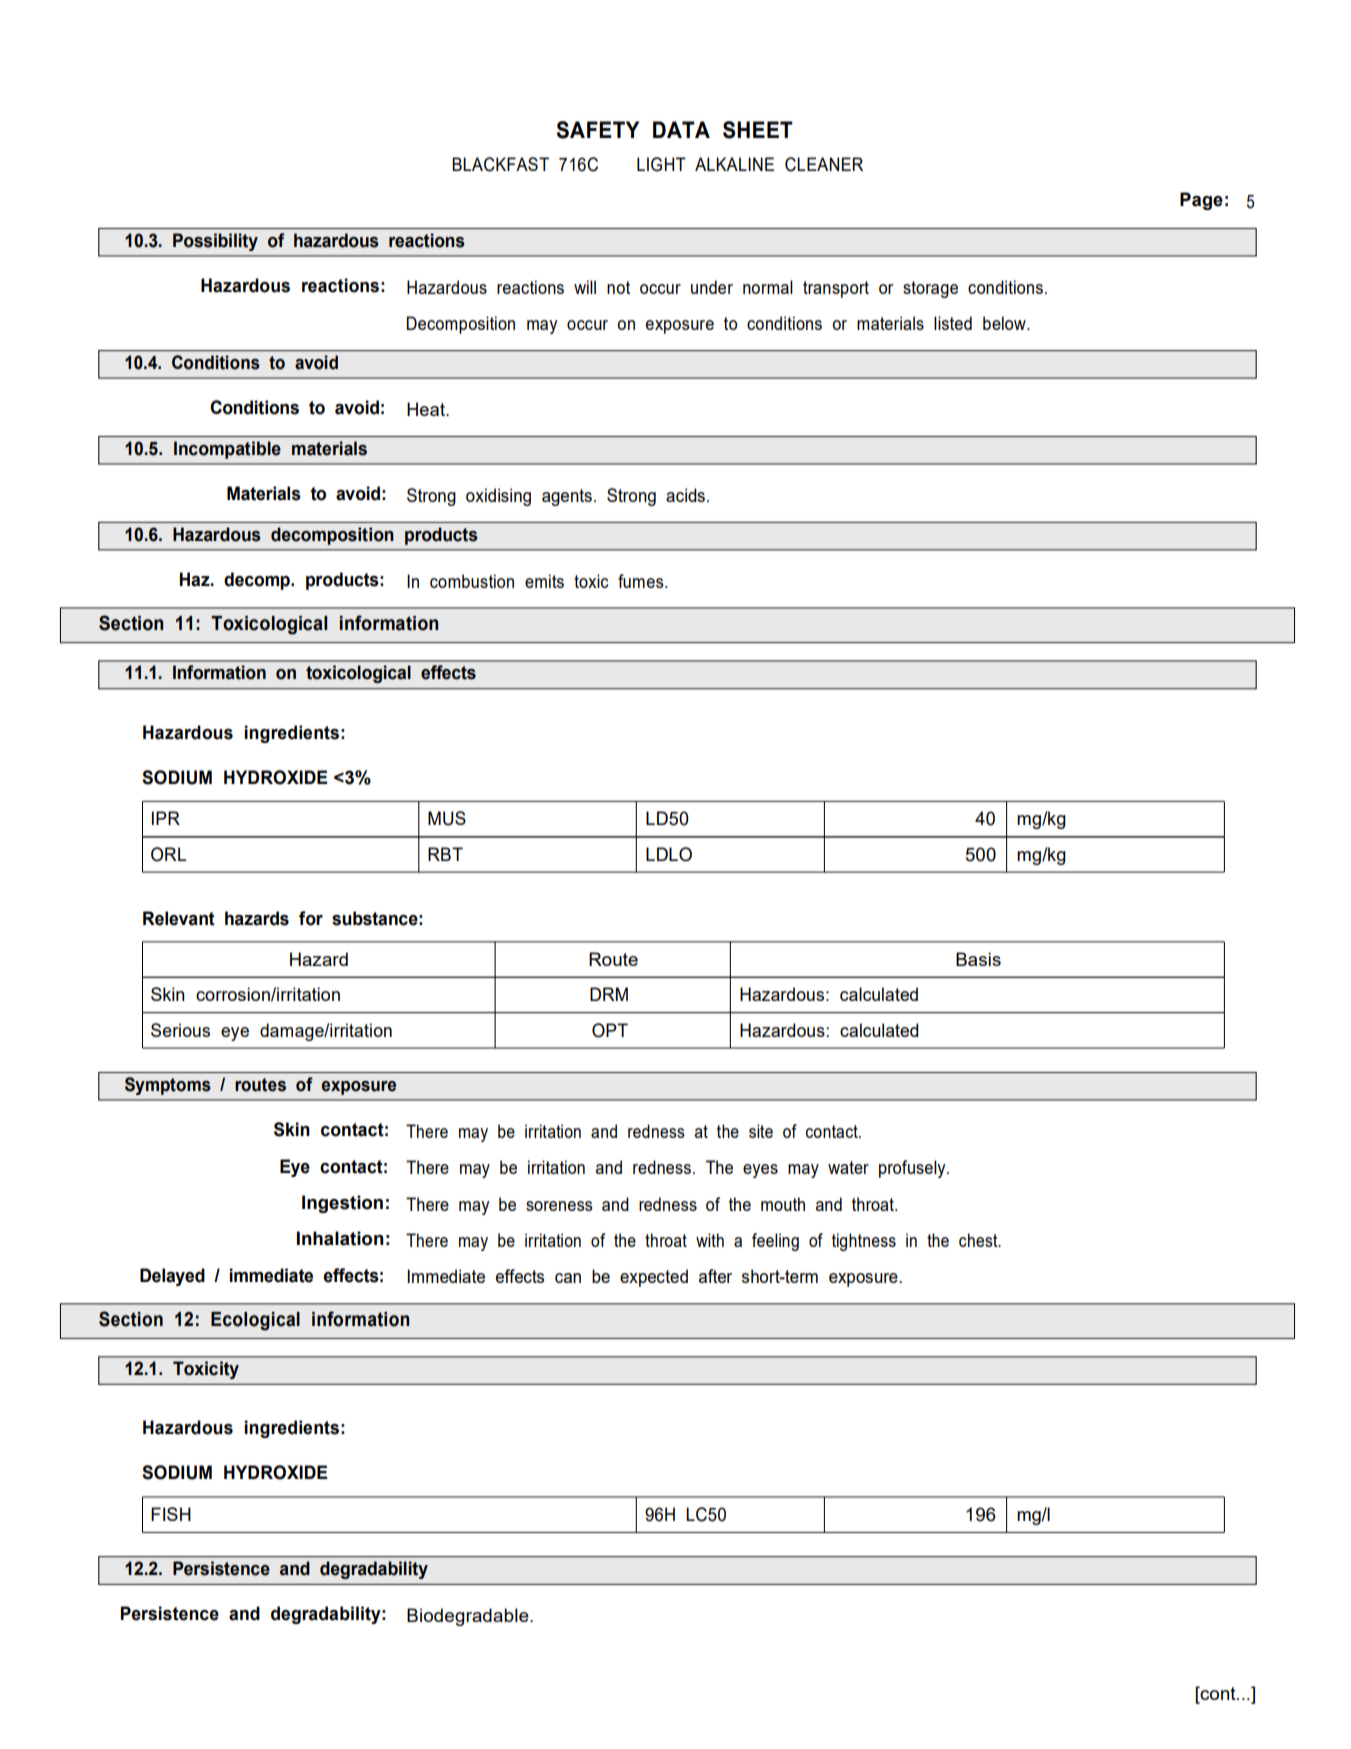 The height and width of the screenshot is (1749, 1351). I want to click on FISH, so click(171, 1514).
